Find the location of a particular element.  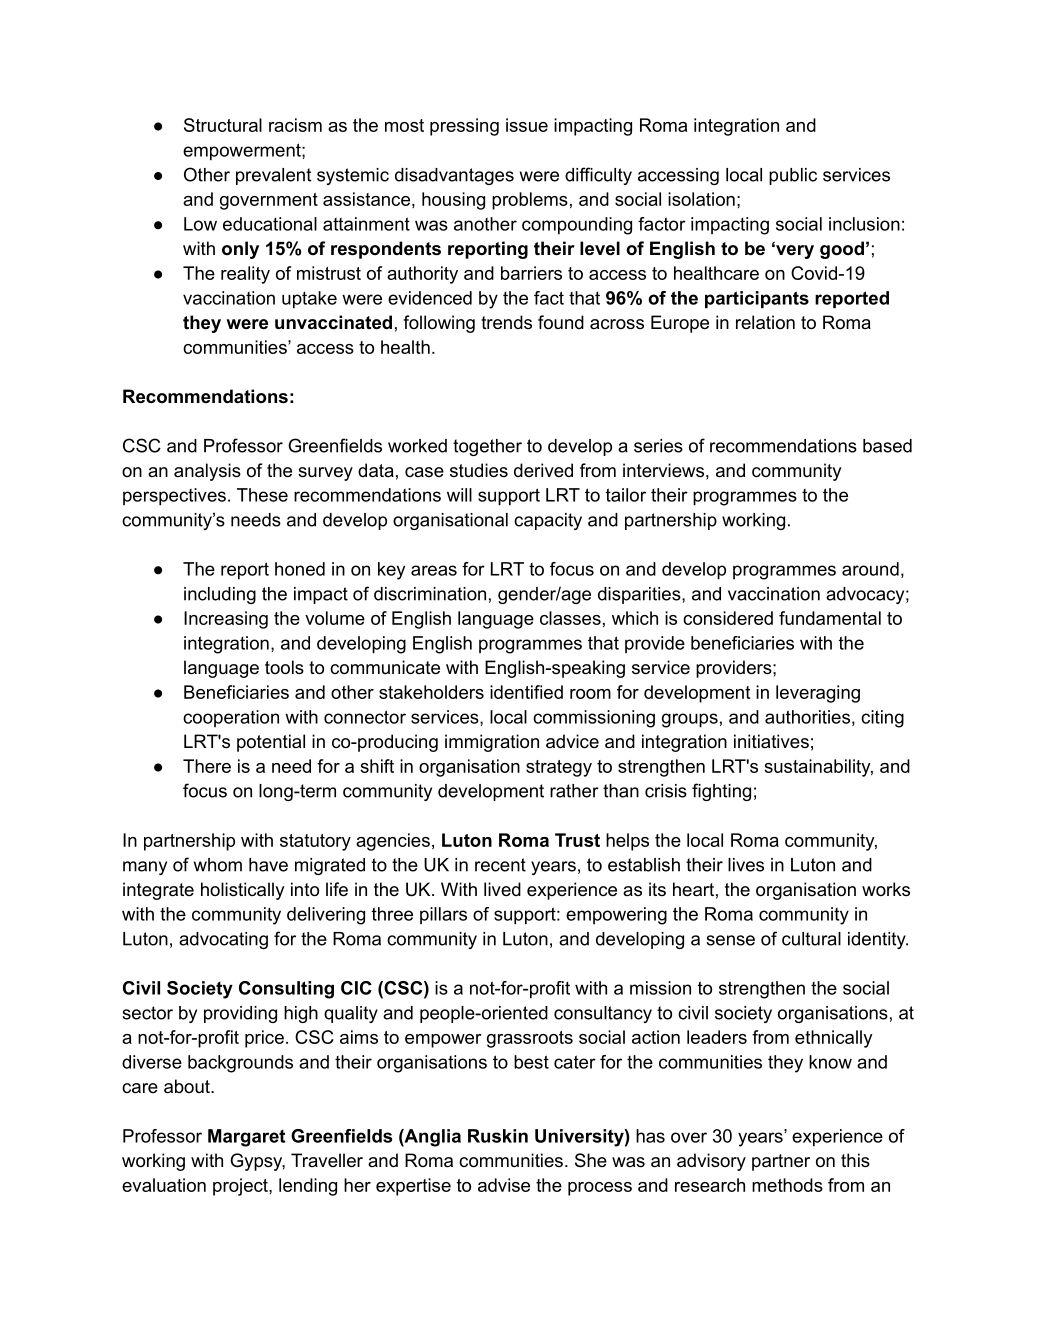

pillars is located at coordinates (443, 915).
